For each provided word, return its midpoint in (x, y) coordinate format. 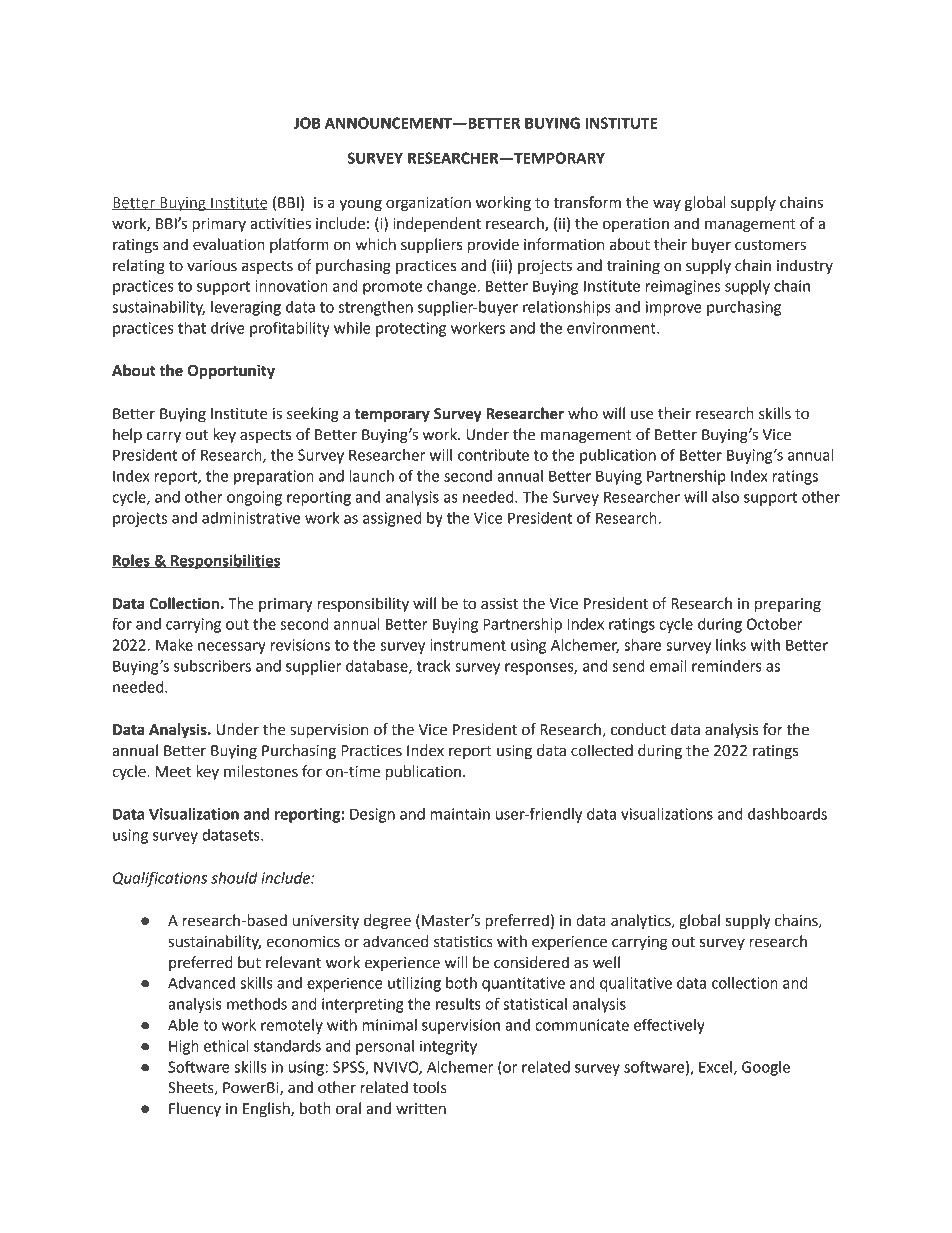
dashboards (787, 814)
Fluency (195, 1109)
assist (499, 604)
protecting (411, 329)
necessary (232, 648)
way (667, 205)
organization (428, 204)
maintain (460, 814)
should (234, 878)
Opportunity (231, 372)
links (731, 645)
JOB (307, 123)
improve (674, 308)
